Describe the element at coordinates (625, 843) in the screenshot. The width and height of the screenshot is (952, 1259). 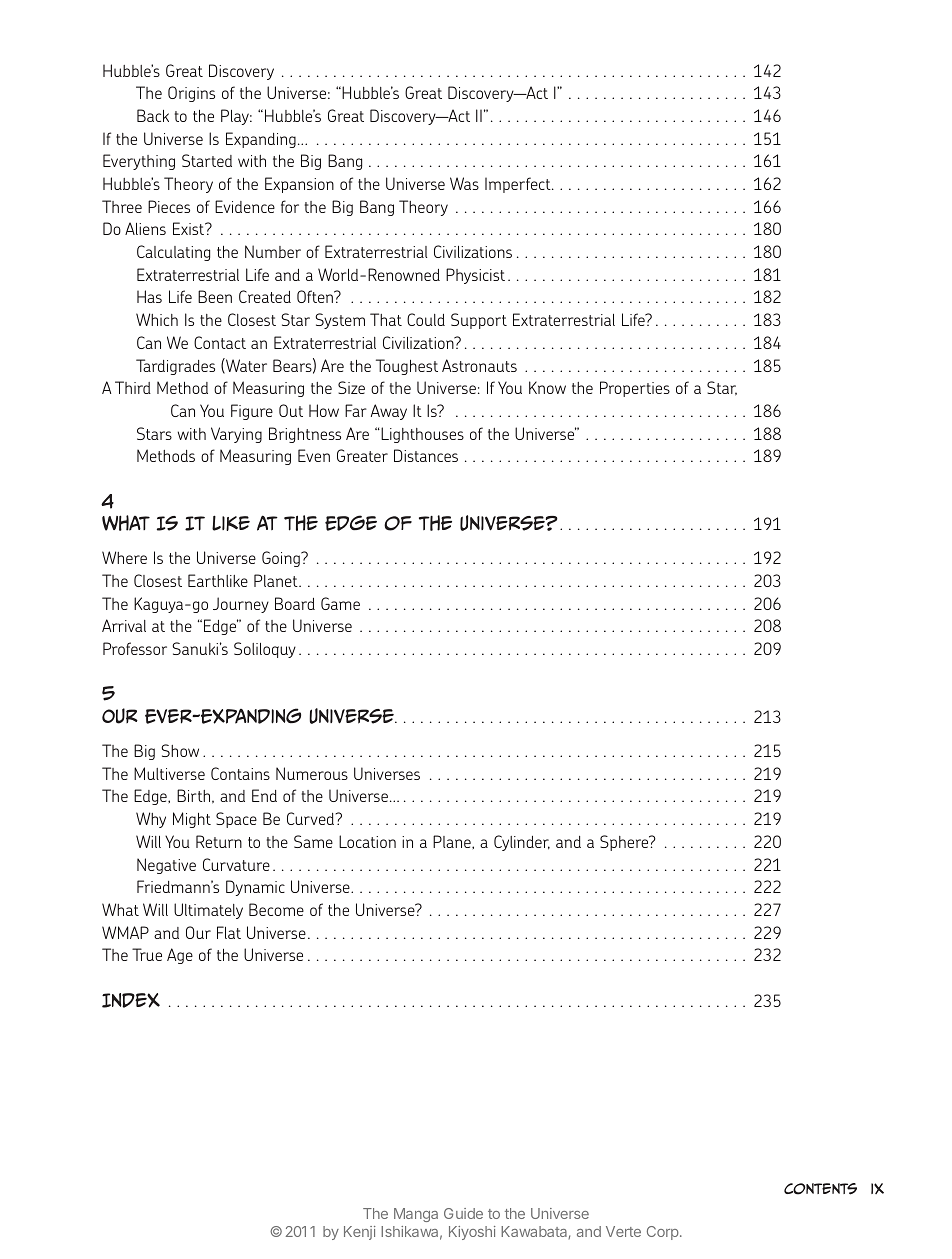
I see `Sphere` at that location.
